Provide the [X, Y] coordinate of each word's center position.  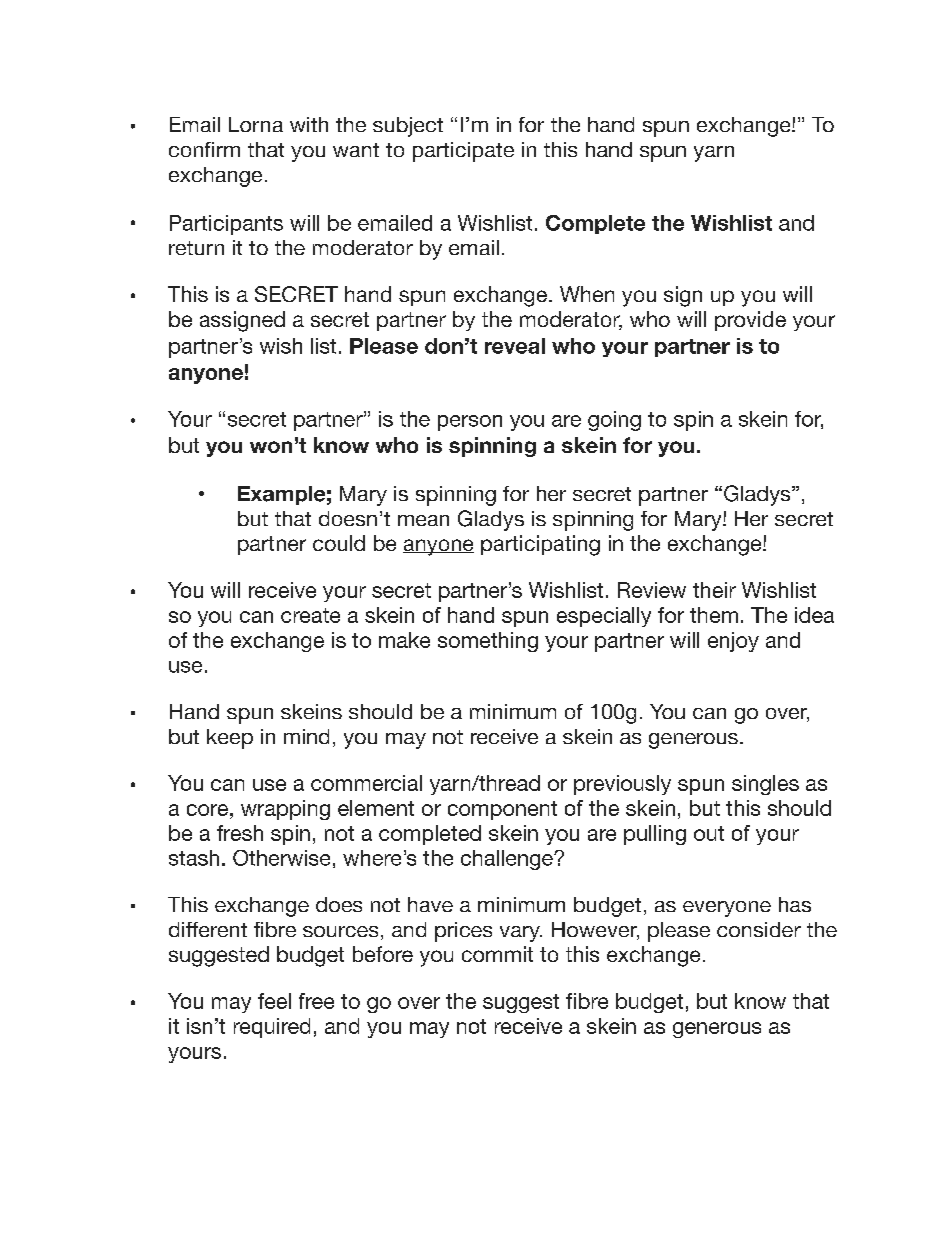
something [488, 642]
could [339, 543]
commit [497, 954]
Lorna [256, 124]
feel [274, 1001]
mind [306, 736]
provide [750, 321]
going [614, 421]
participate [463, 152]
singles [765, 785]
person [470, 423]
